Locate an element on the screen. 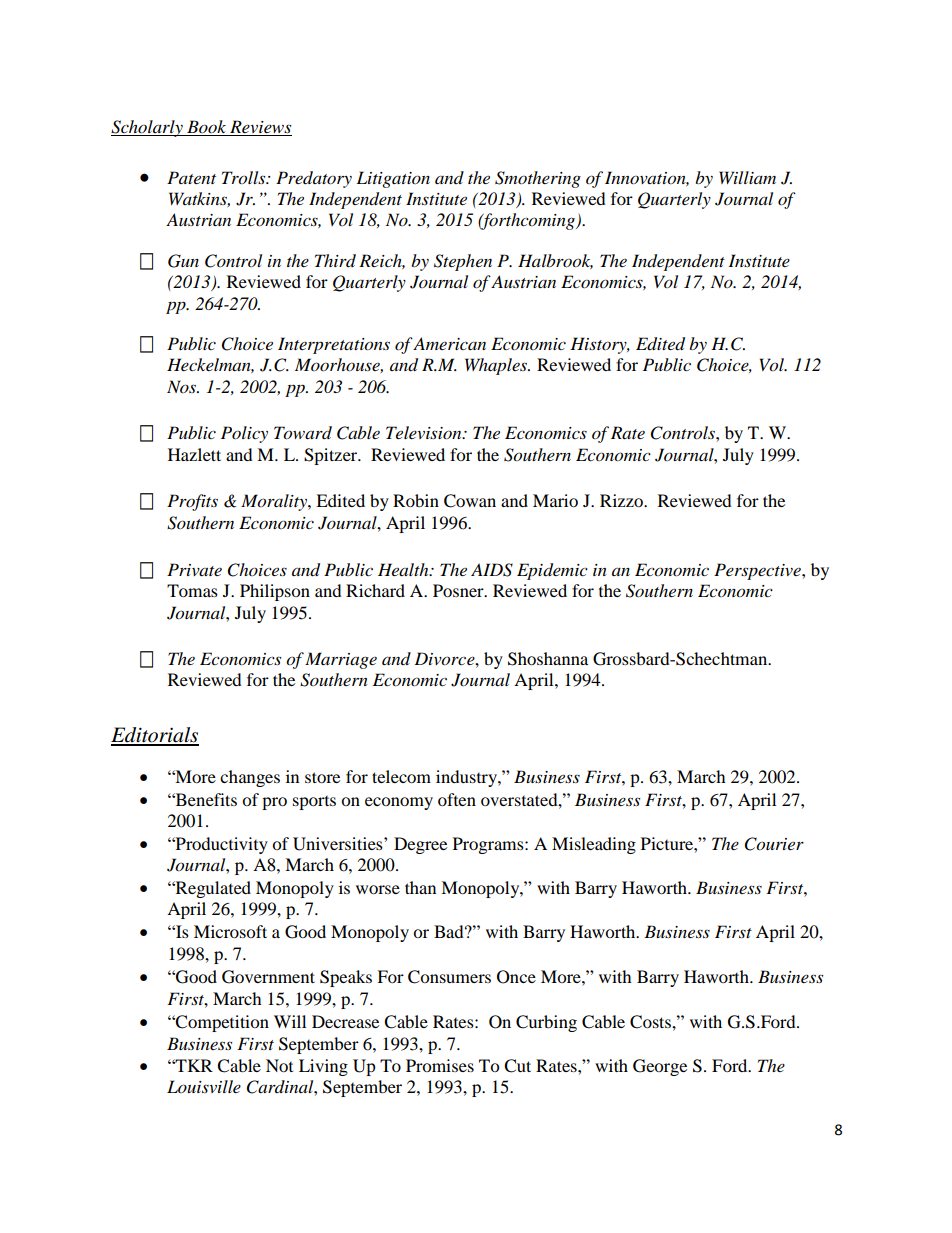  Regulated is located at coordinates (212, 889).
